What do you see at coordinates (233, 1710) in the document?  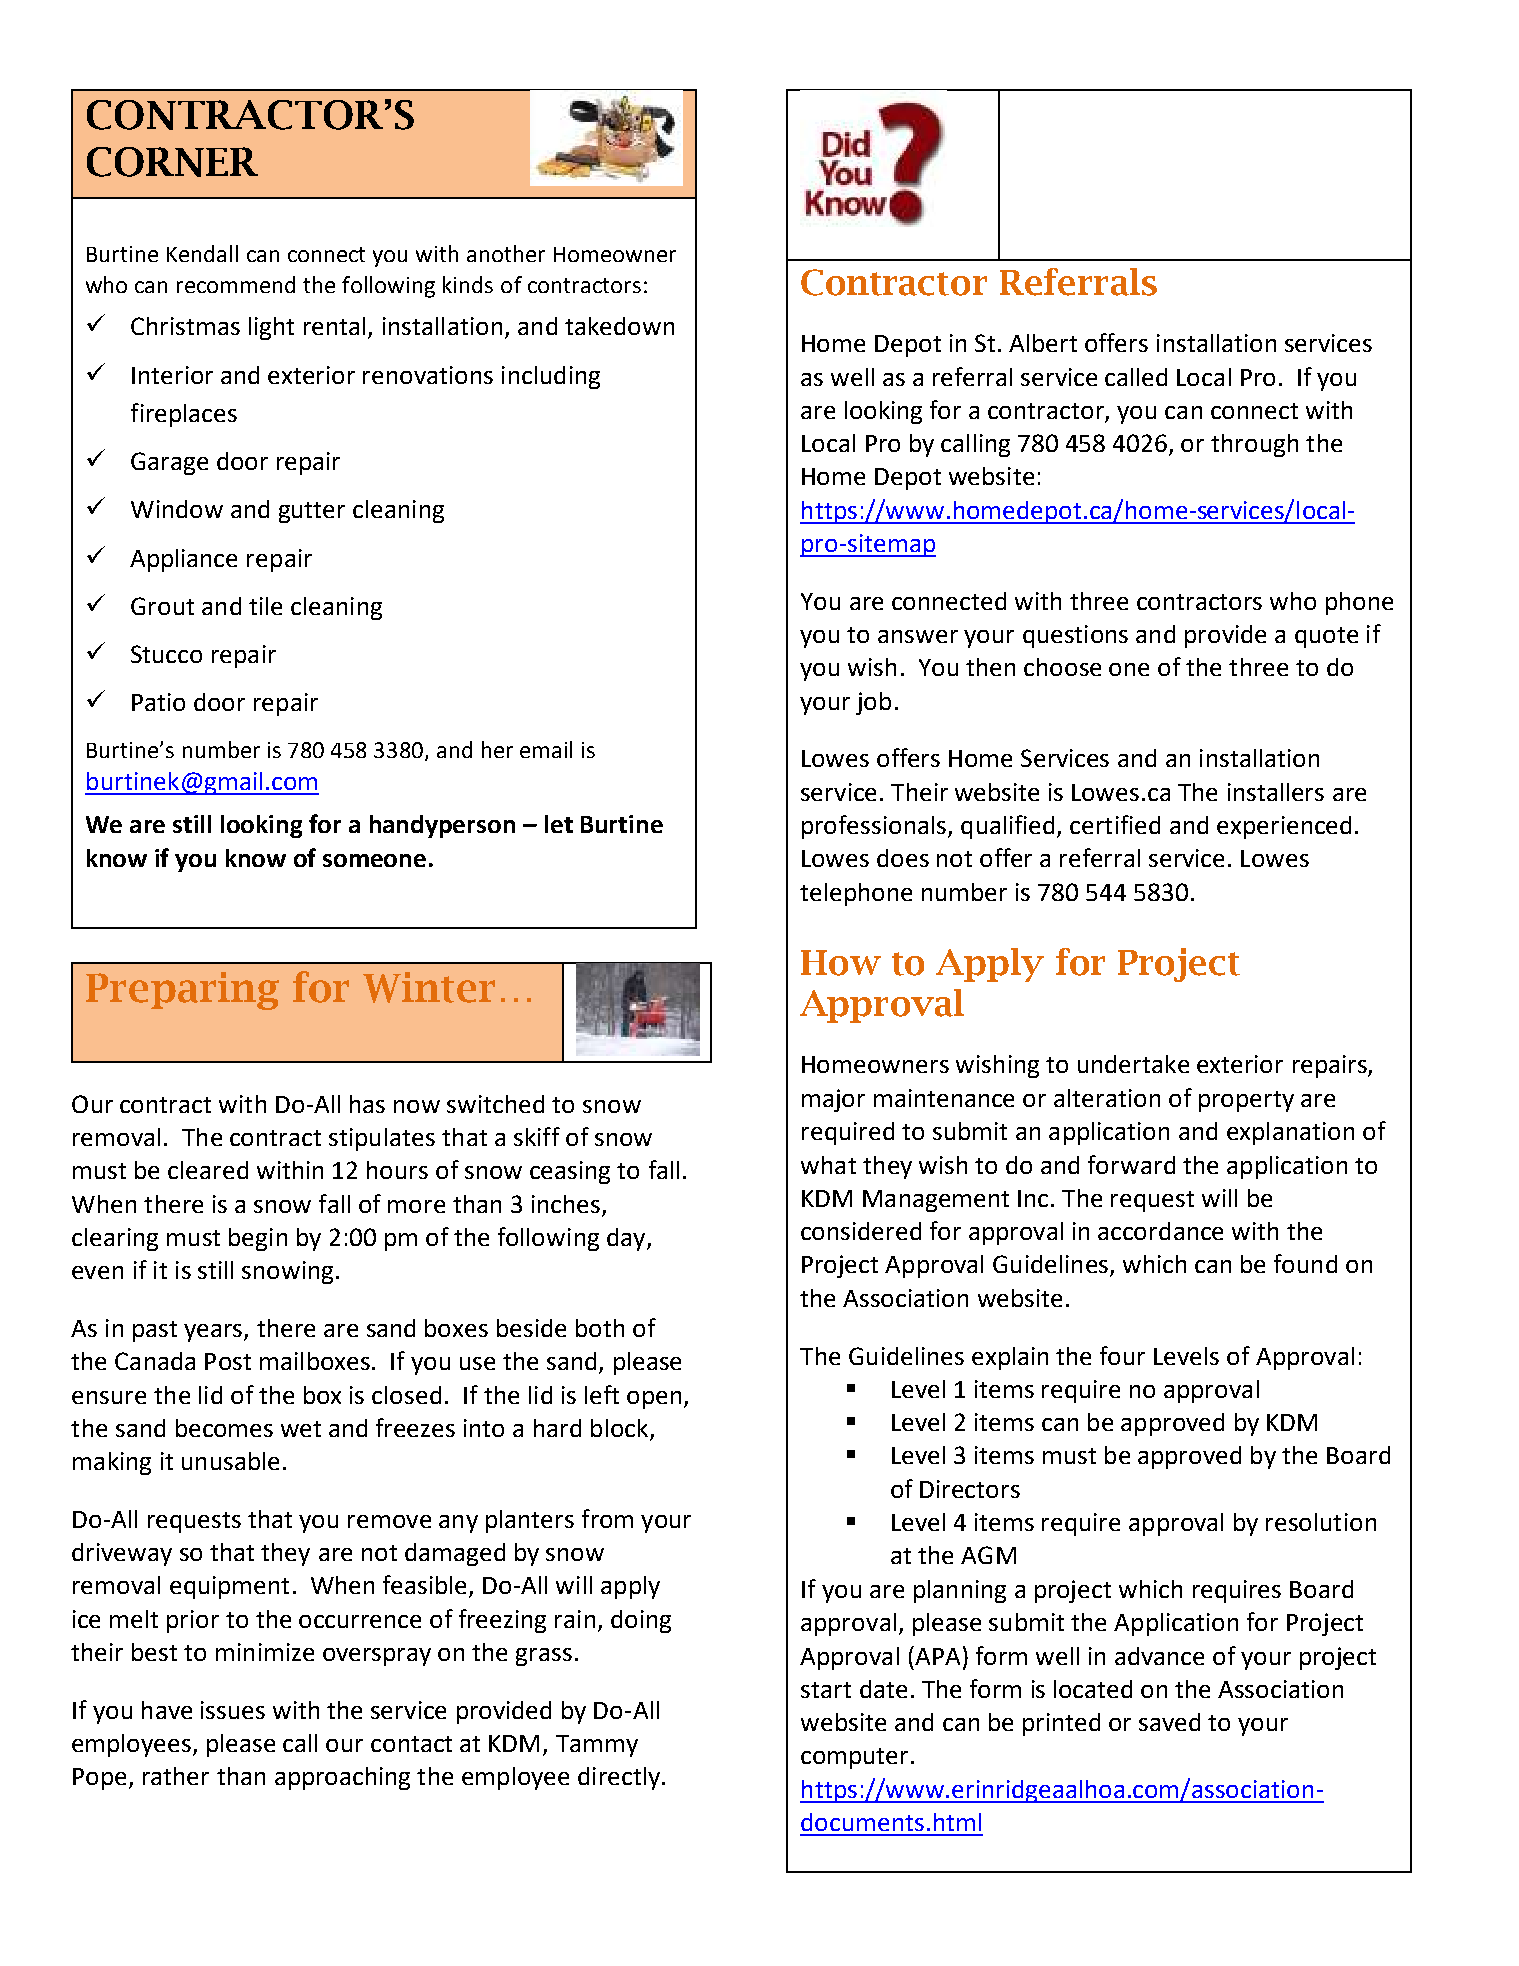 I see `issues` at bounding box center [233, 1710].
